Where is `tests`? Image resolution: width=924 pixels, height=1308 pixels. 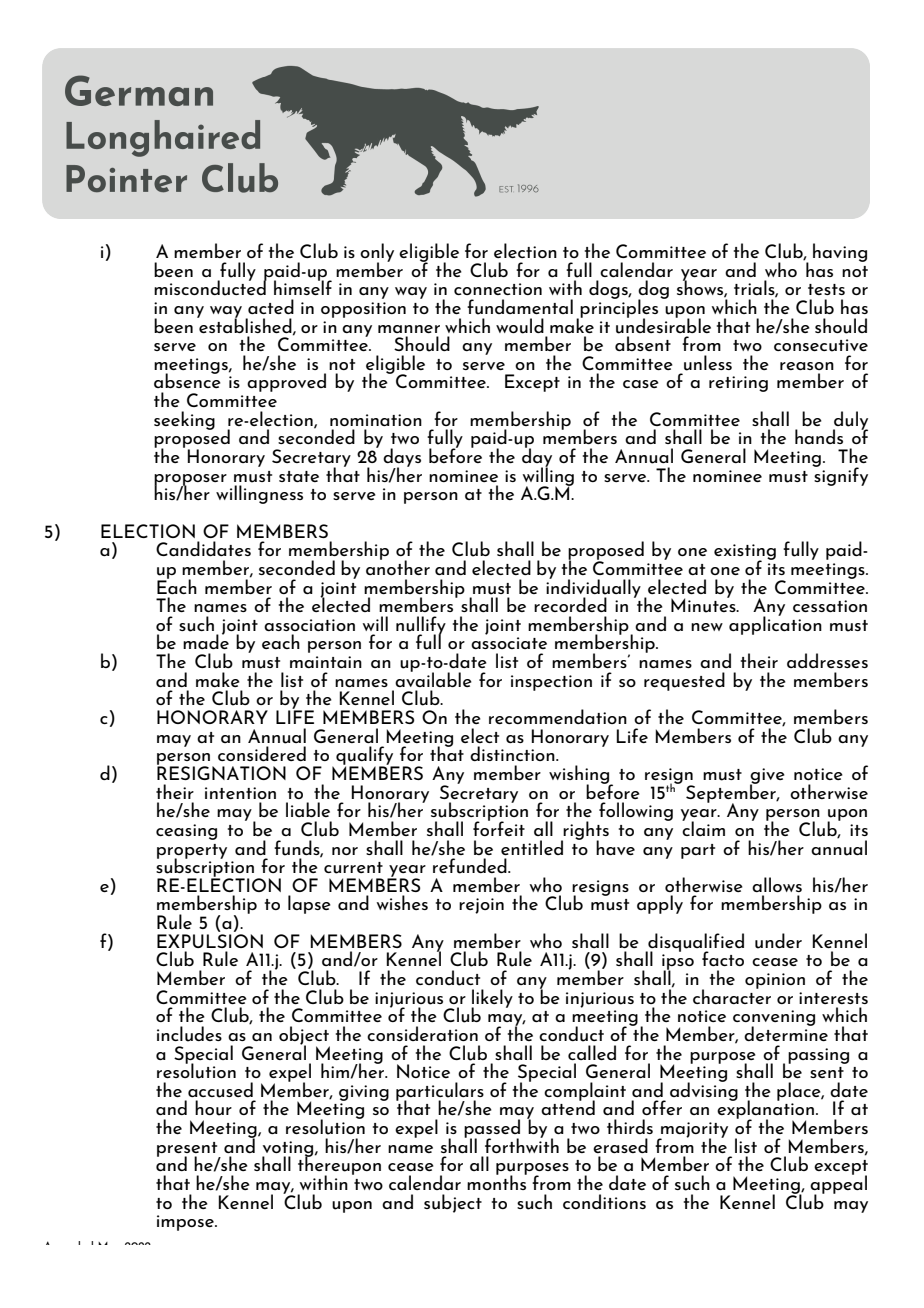 tests is located at coordinates (826, 289).
